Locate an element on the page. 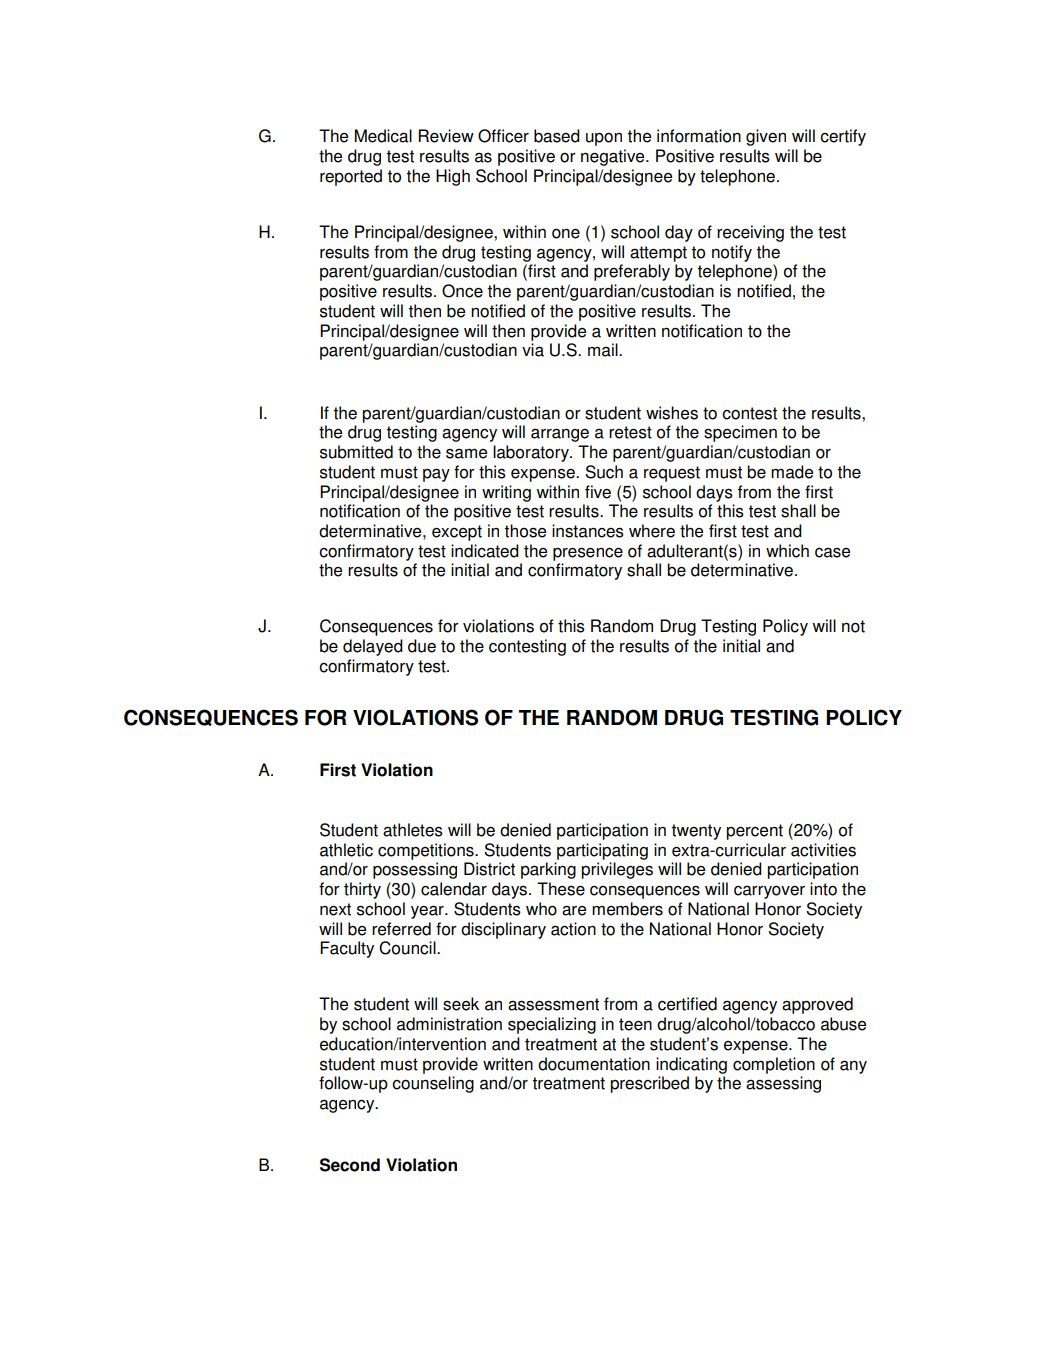 The height and width of the page is (1358, 1049). athletes is located at coordinates (413, 830).
